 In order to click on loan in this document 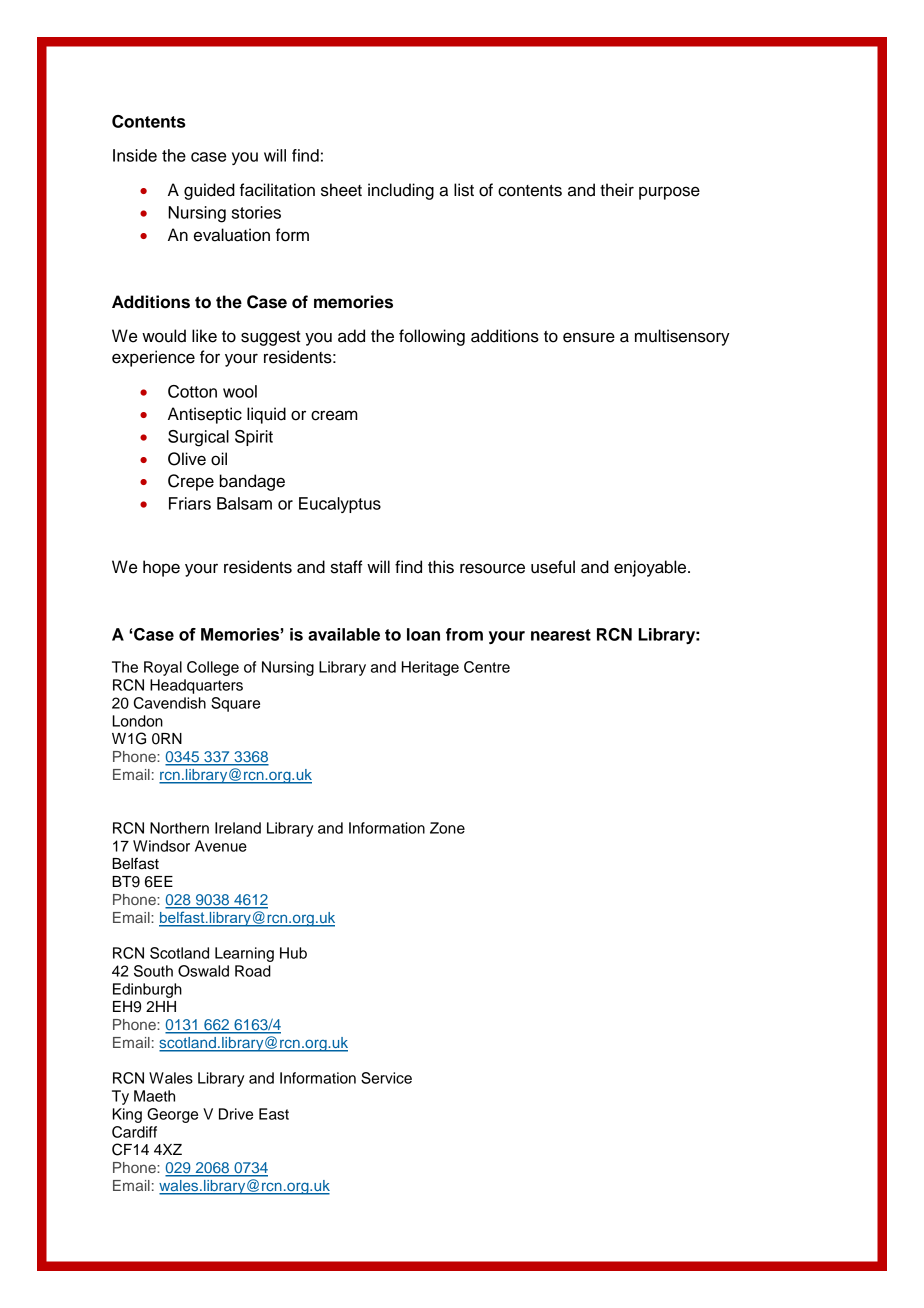, I will do `click(423, 634)`.
